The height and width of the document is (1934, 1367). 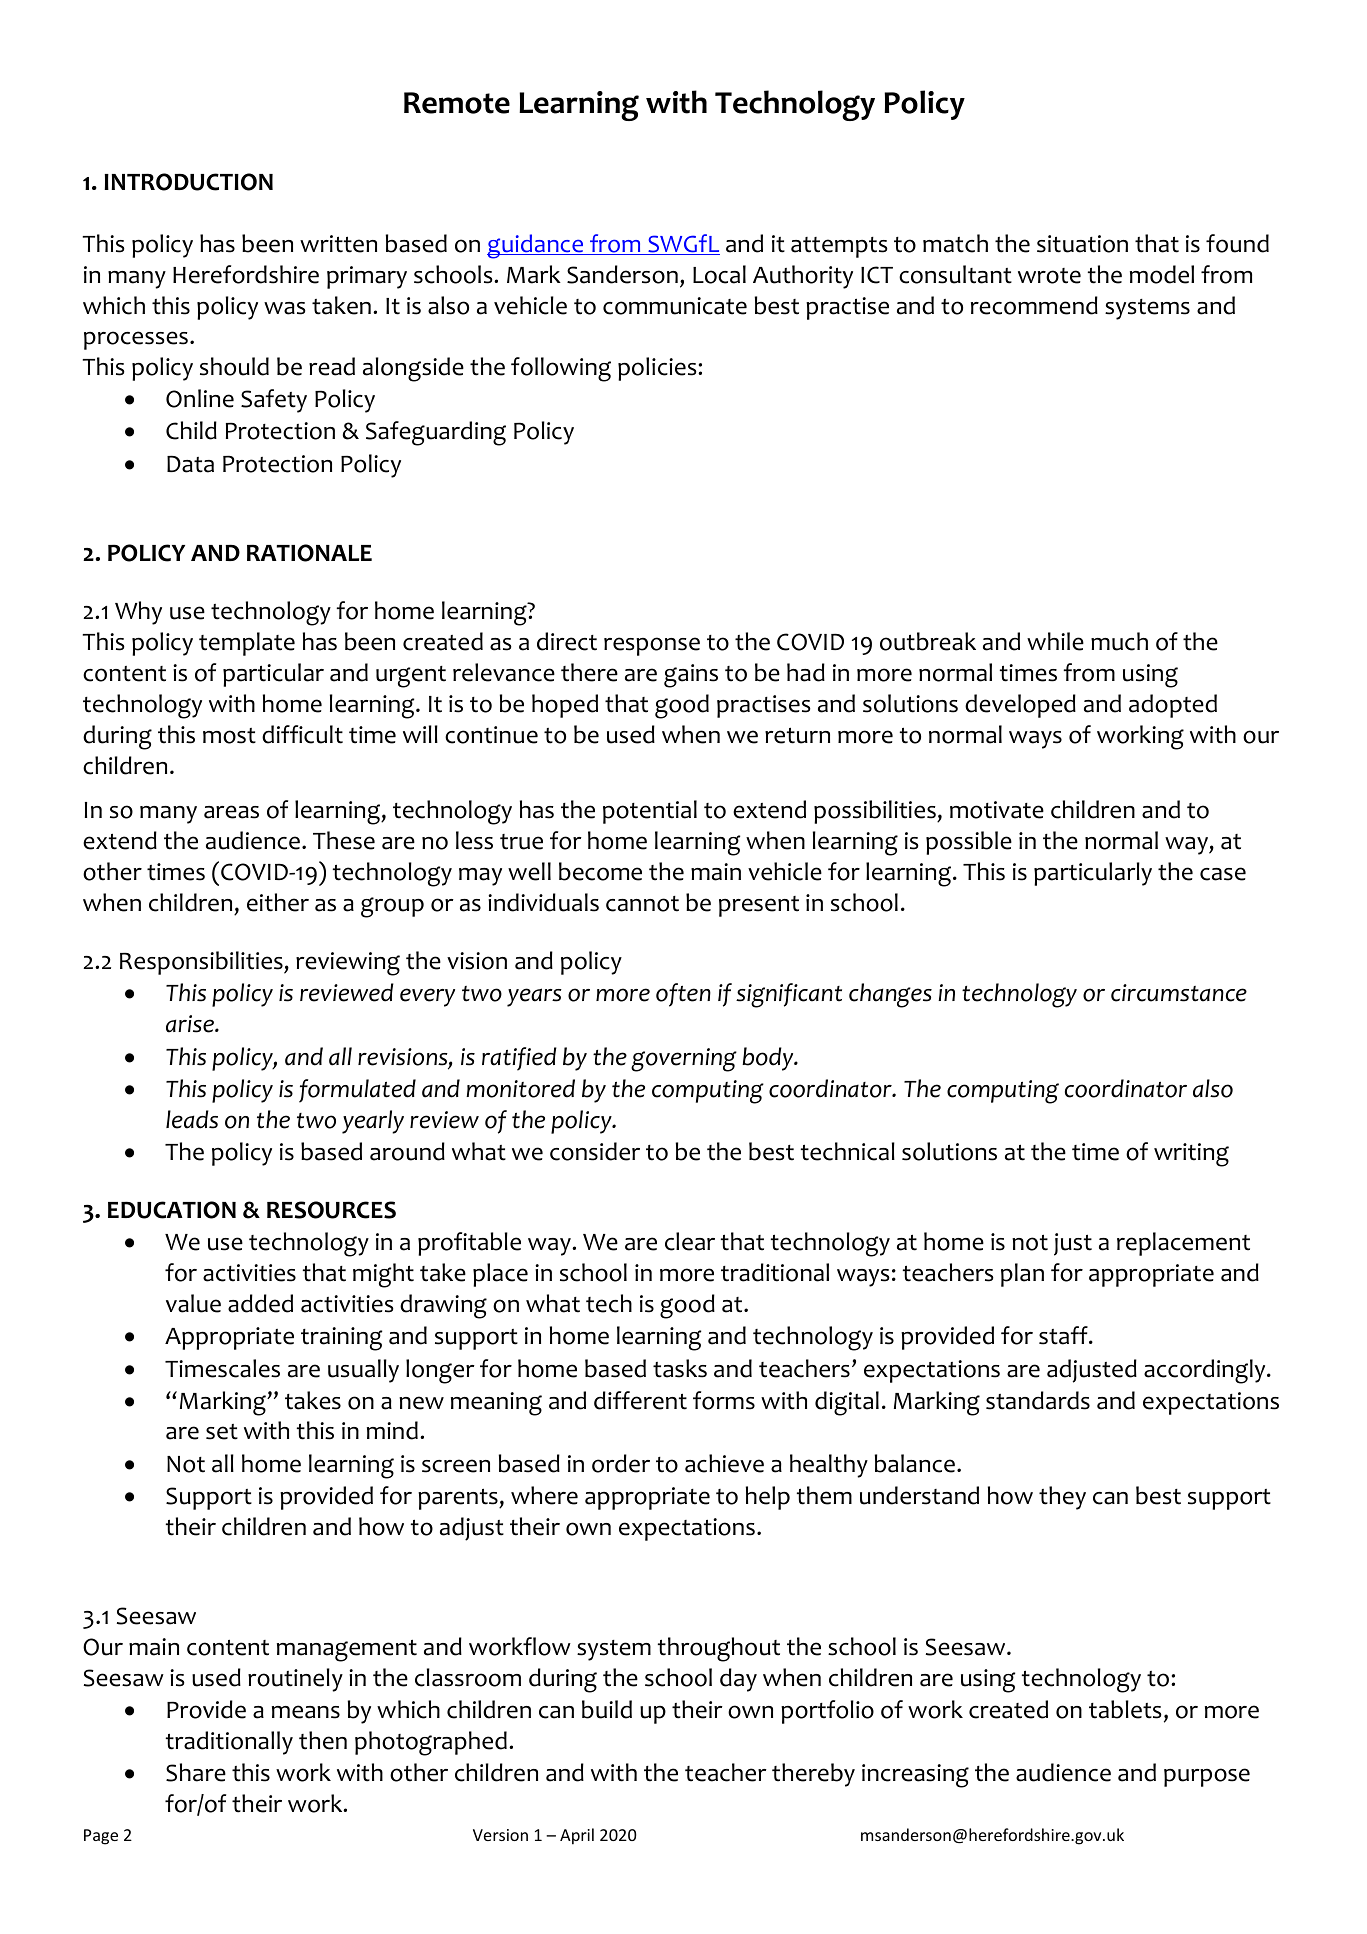 What do you see at coordinates (202, 963) in the document?
I see `Responsibilities` at bounding box center [202, 963].
